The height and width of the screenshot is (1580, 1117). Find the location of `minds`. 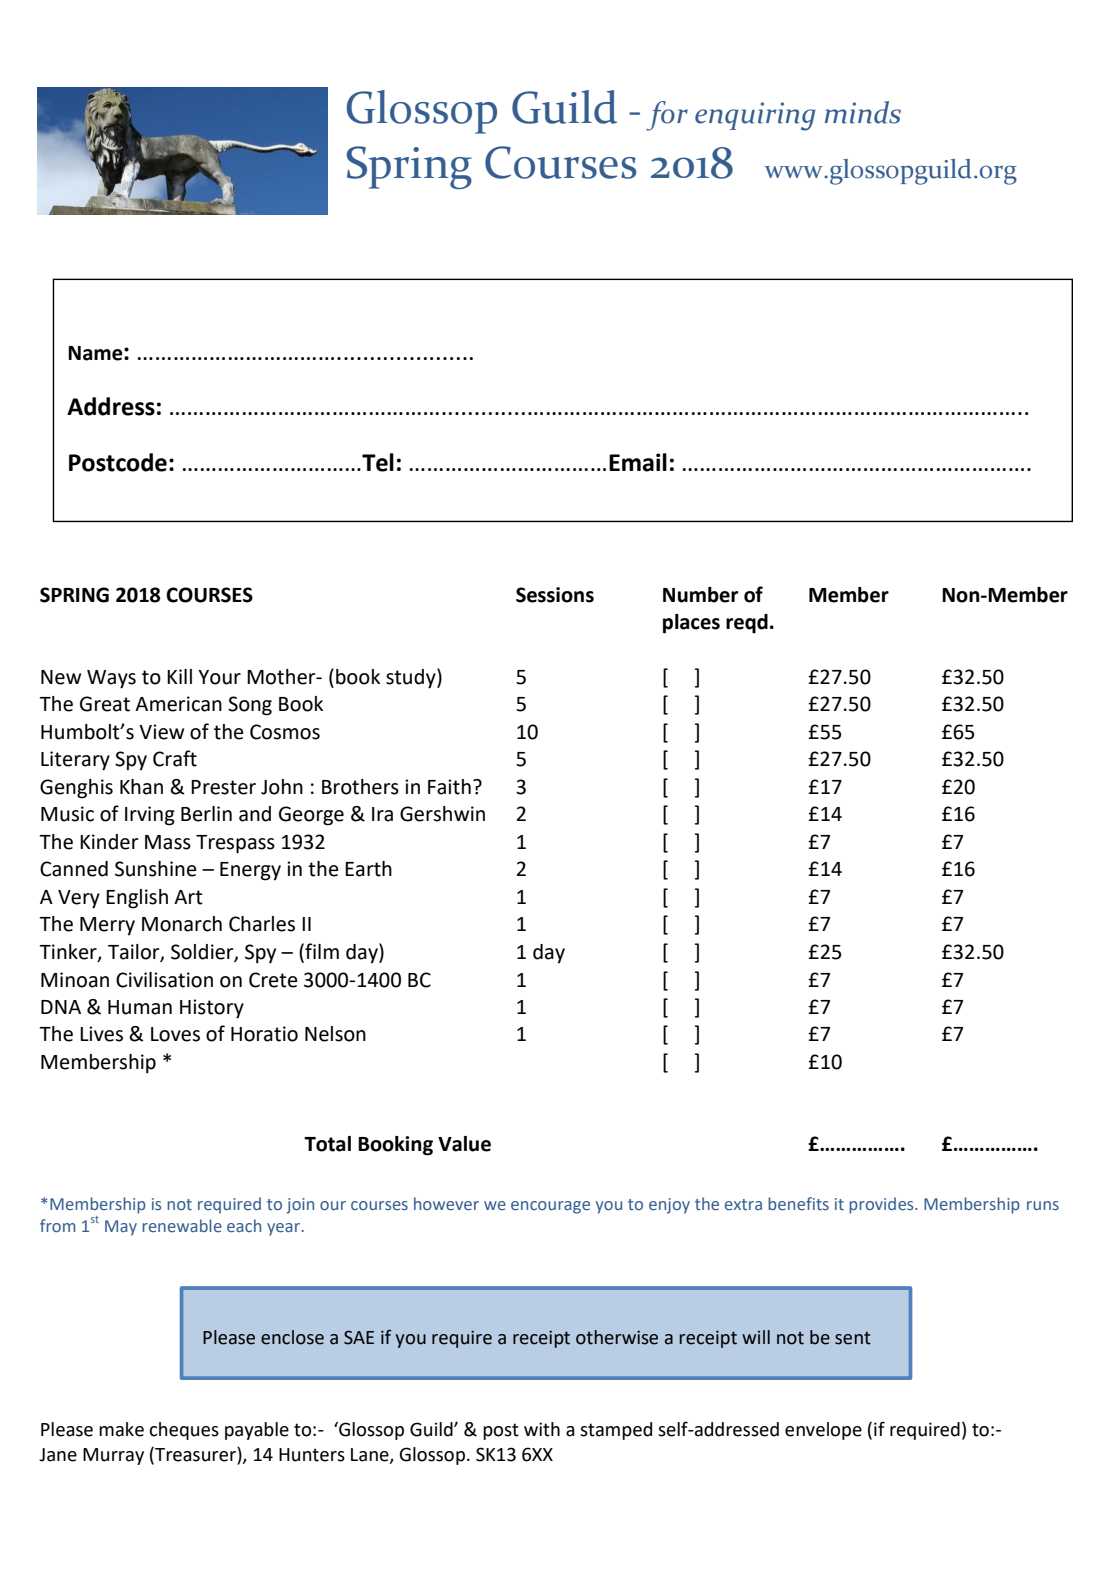

minds is located at coordinates (863, 112).
